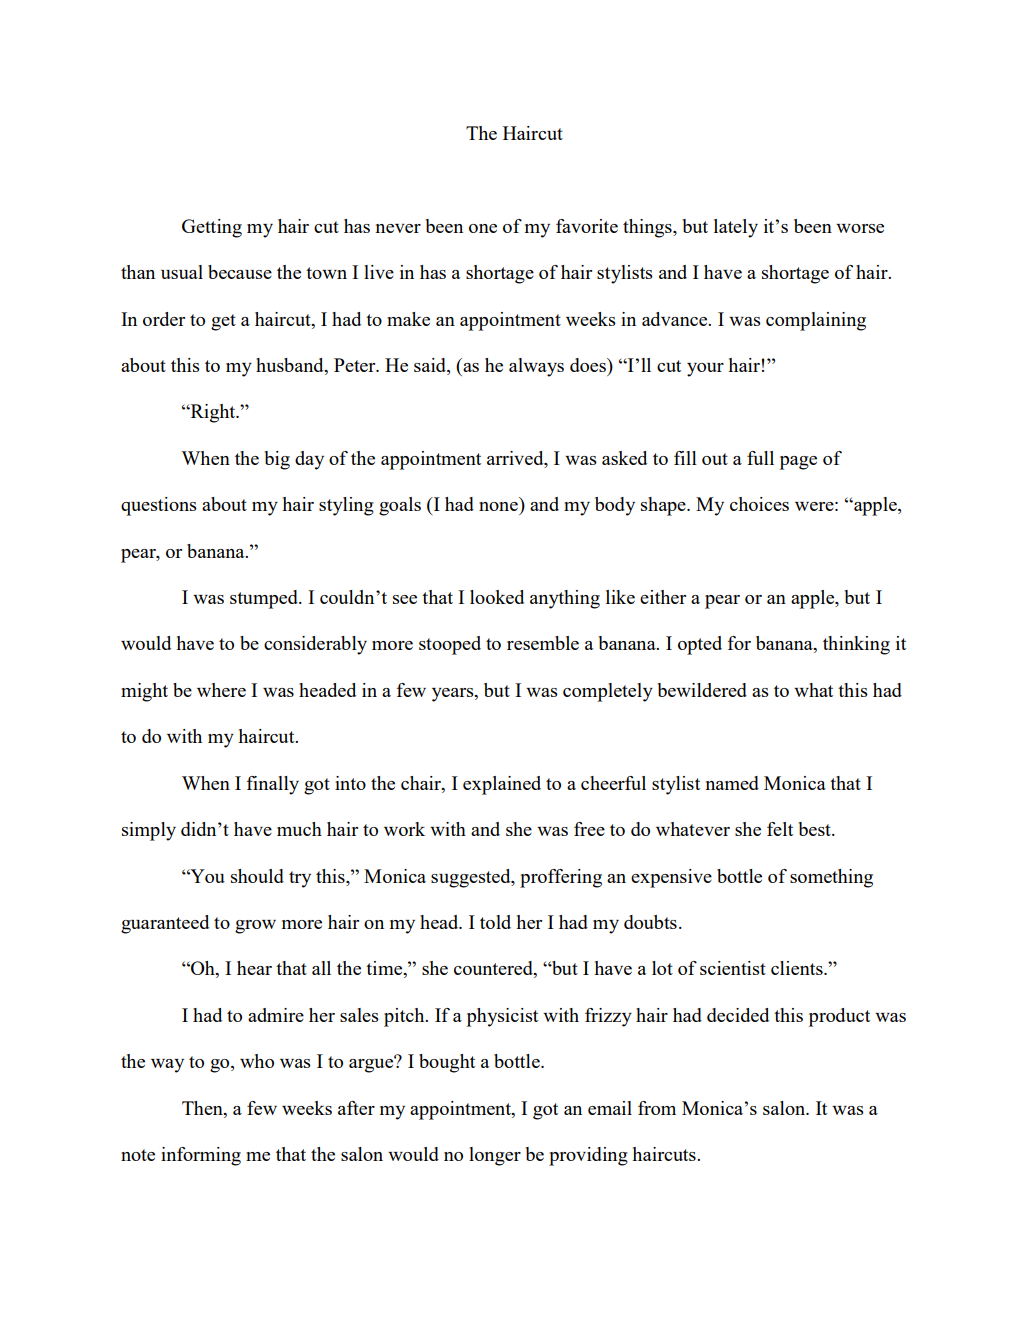 The width and height of the document is (1029, 1332). What do you see at coordinates (587, 226) in the document?
I see `favorite` at bounding box center [587, 226].
